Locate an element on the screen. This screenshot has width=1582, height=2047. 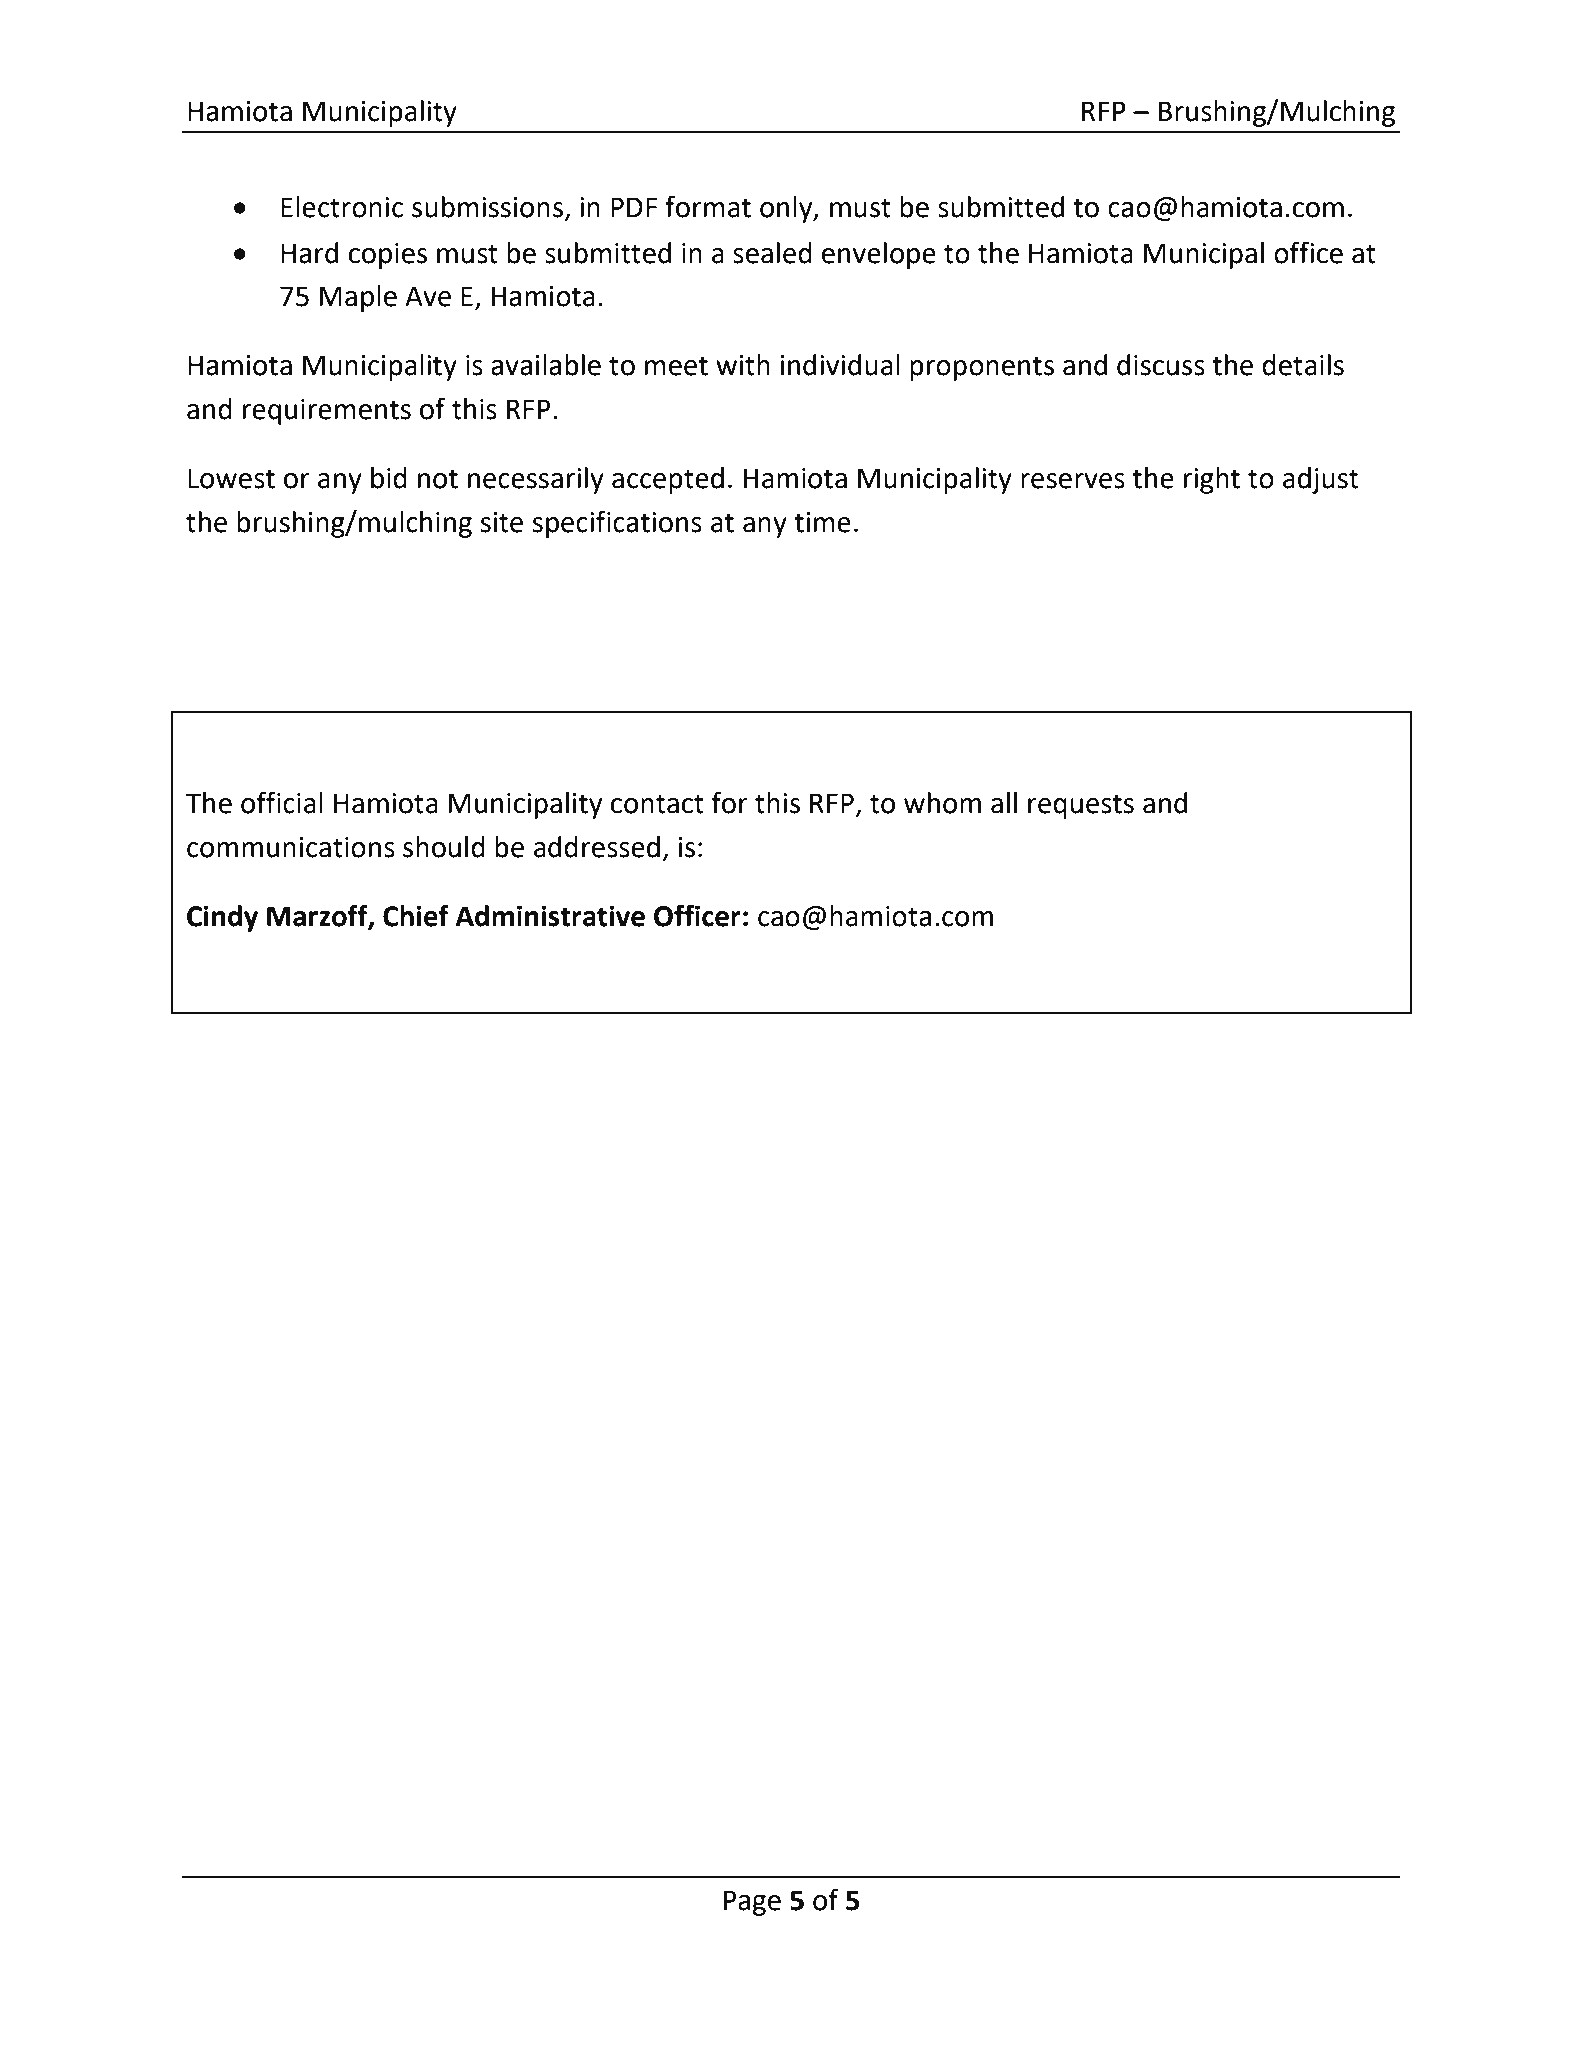
communications is located at coordinates (291, 847).
